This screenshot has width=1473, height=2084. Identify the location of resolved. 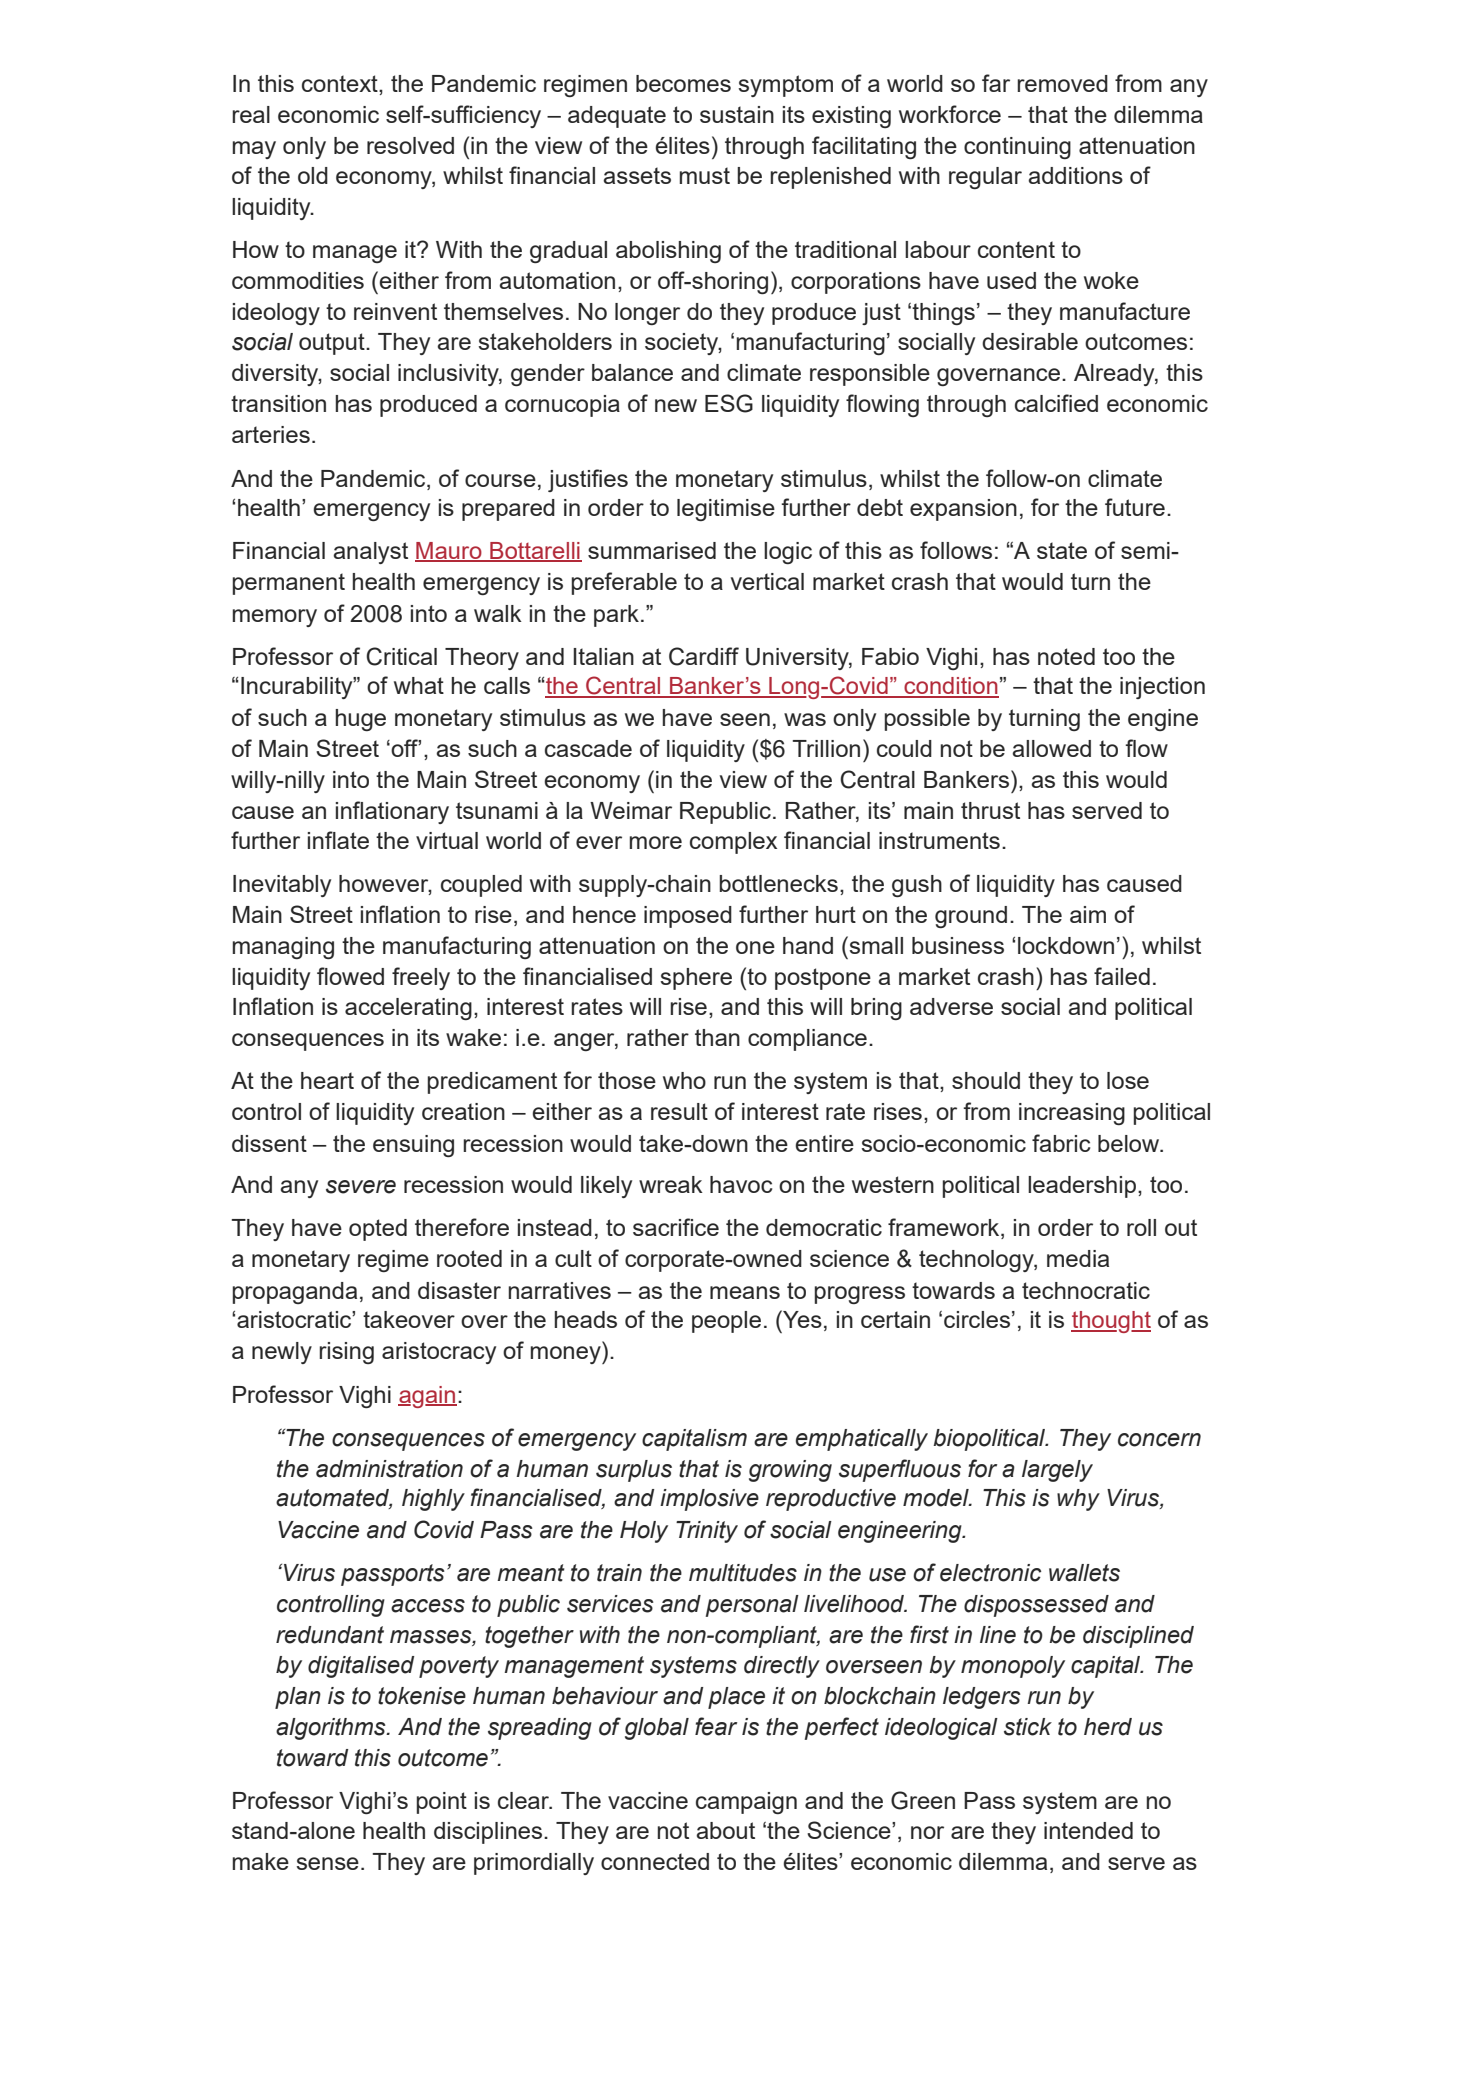
(410, 145).
